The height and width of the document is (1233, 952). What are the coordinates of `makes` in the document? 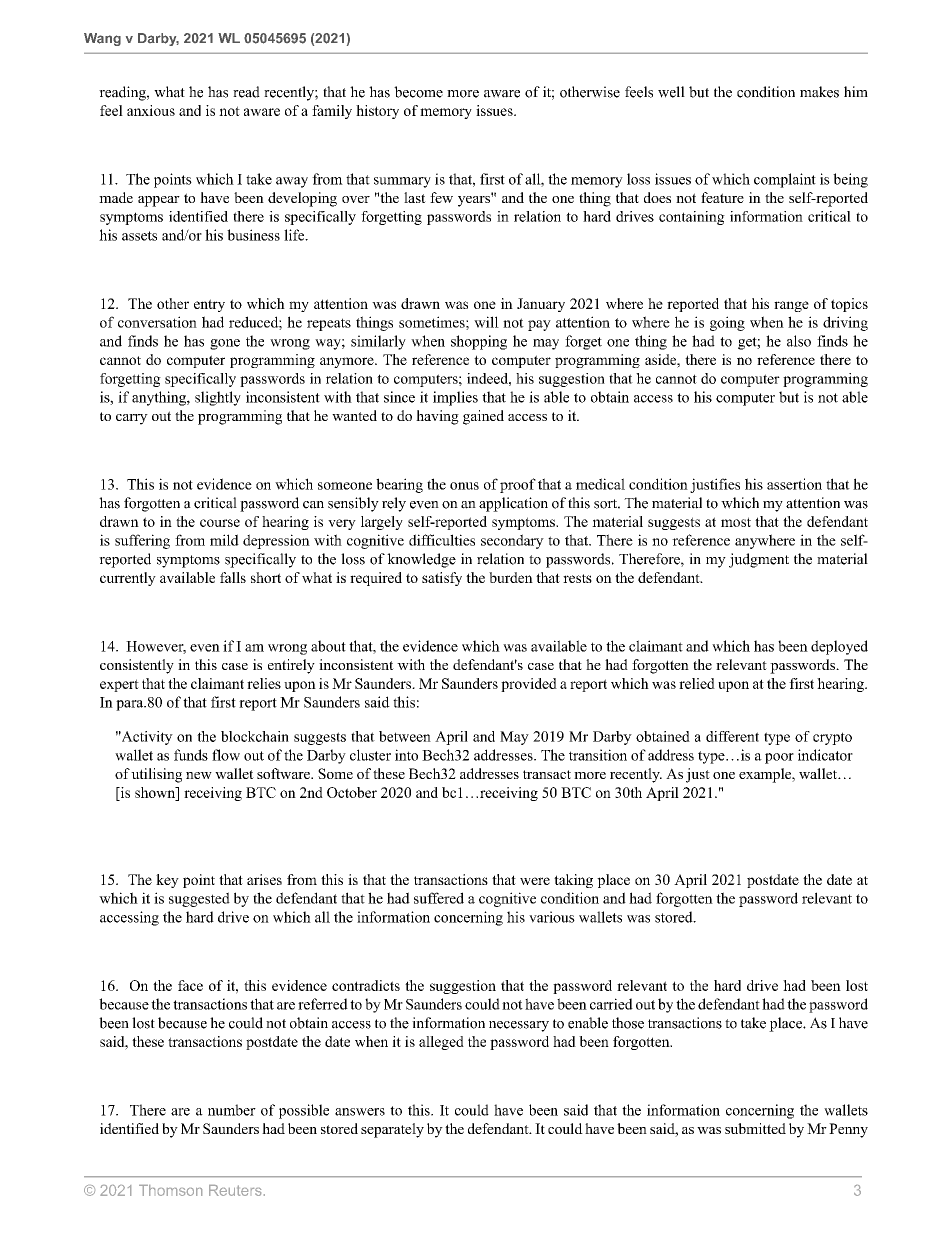 It's located at (819, 92).
